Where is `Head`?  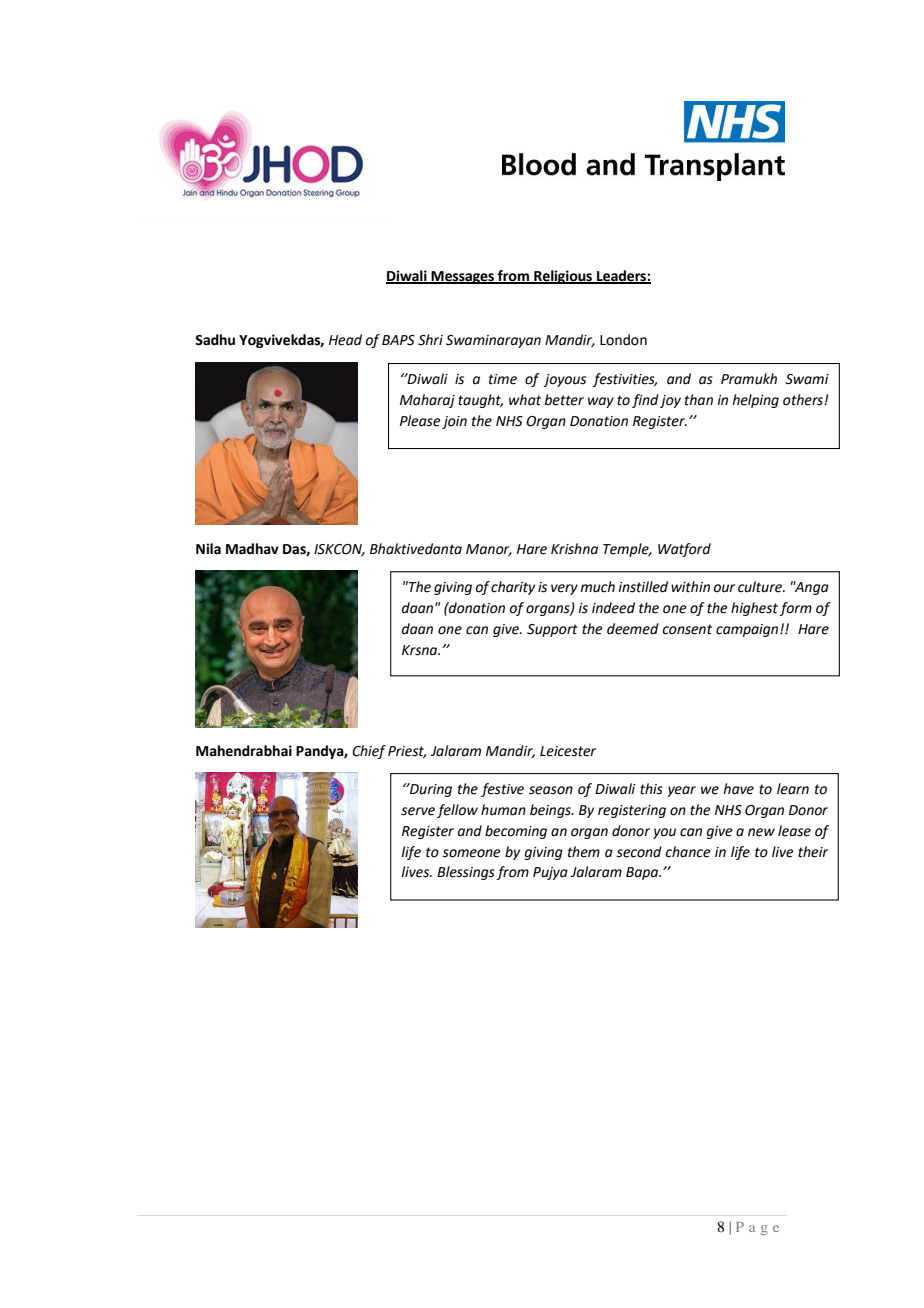
Head is located at coordinates (345, 340).
